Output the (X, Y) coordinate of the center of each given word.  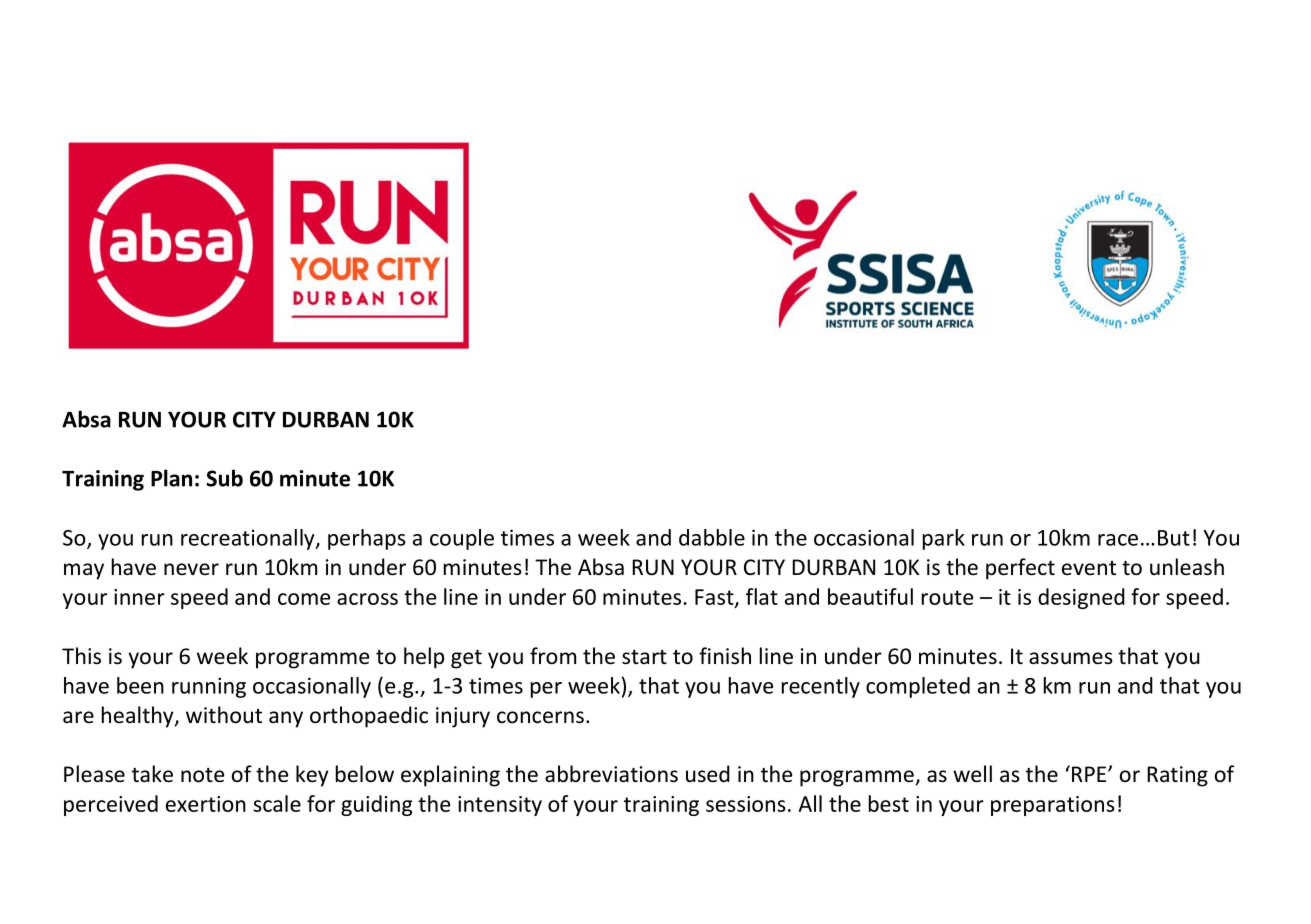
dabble (712, 537)
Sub (224, 478)
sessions (746, 804)
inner (139, 597)
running (209, 687)
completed (918, 687)
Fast (715, 598)
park (944, 539)
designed (1081, 598)
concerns (540, 717)
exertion (206, 804)
